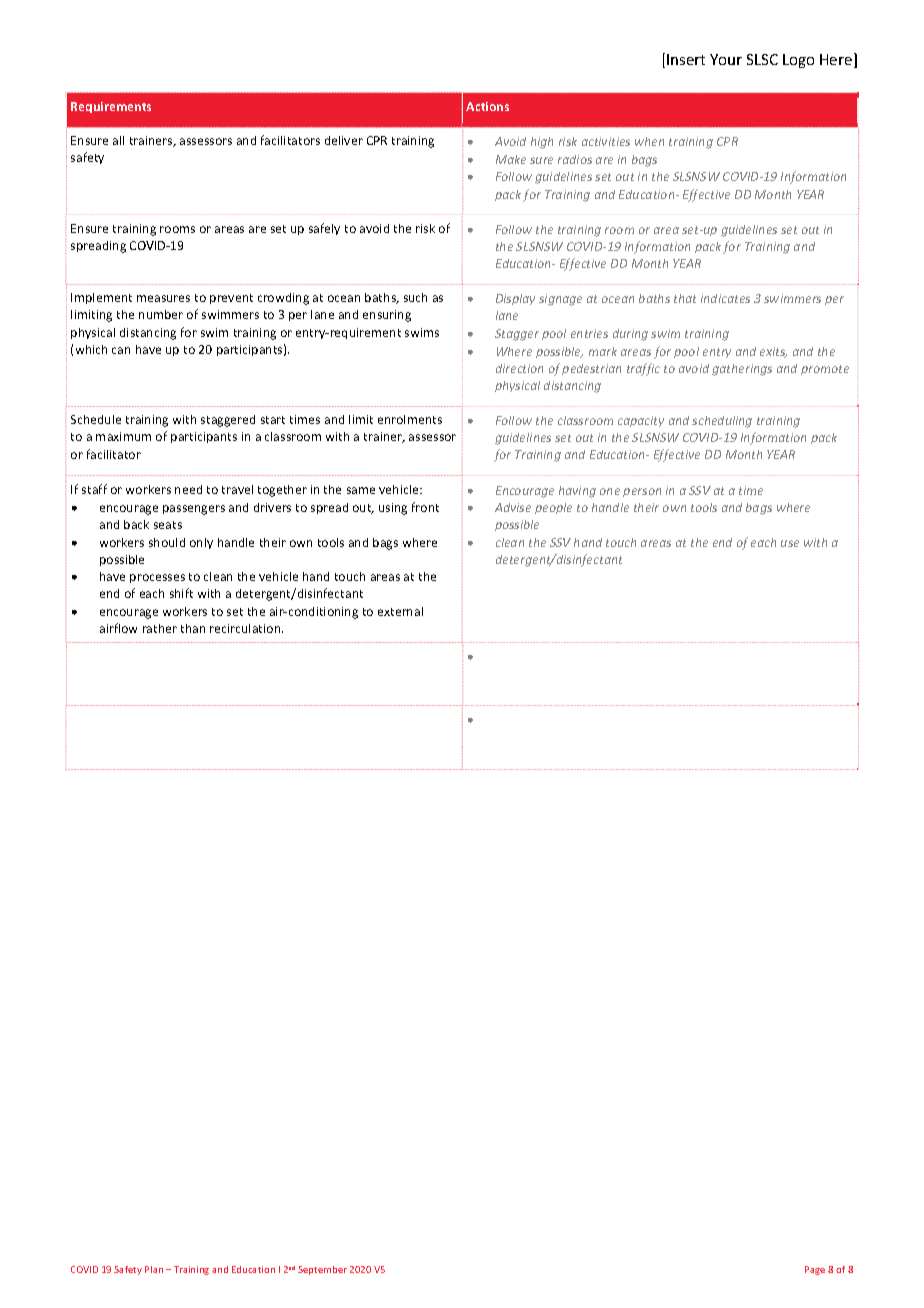  I want to click on all, so click(118, 140).
